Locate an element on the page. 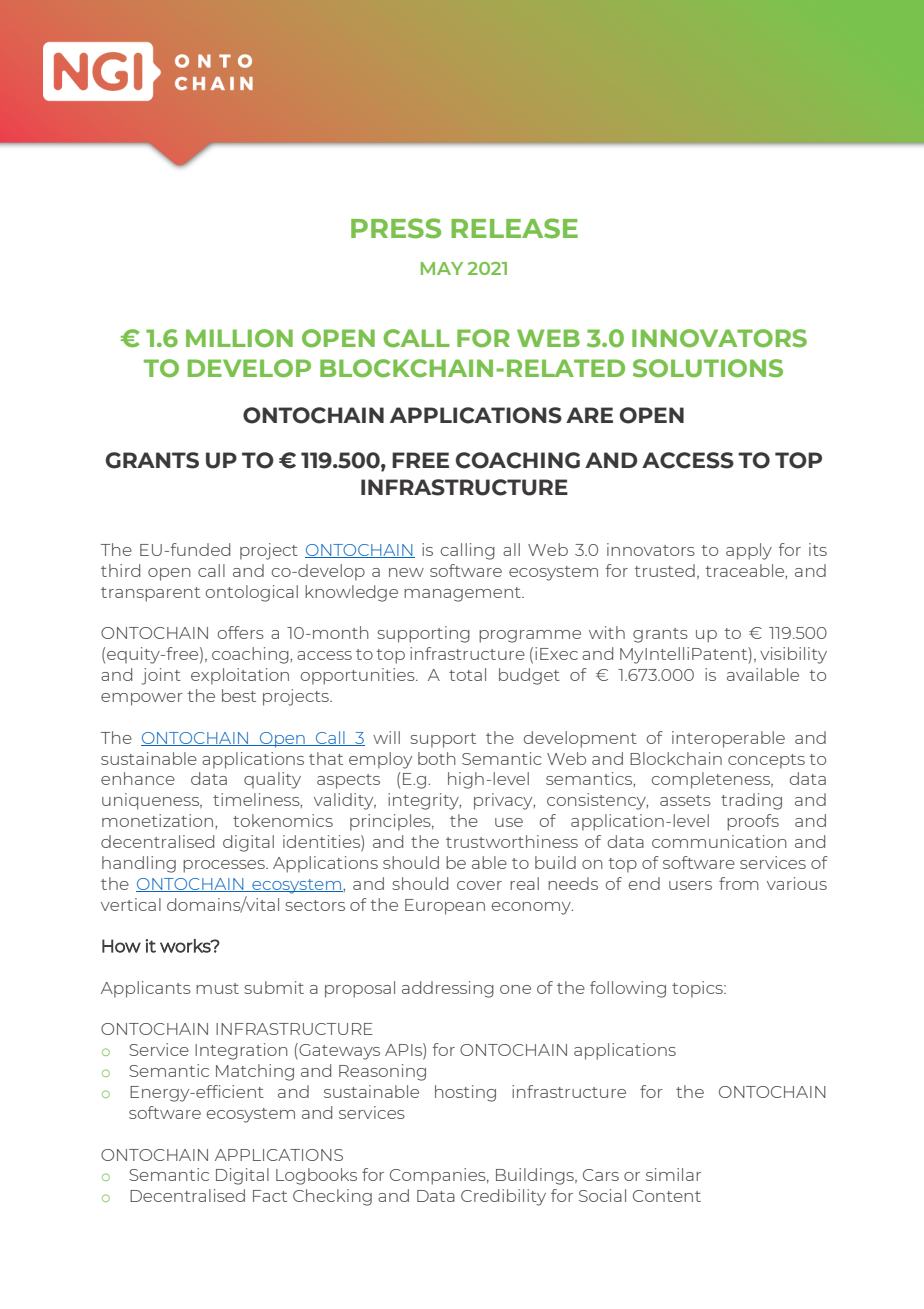 The width and height of the image is (924, 1309). works is located at coordinates (186, 946).
